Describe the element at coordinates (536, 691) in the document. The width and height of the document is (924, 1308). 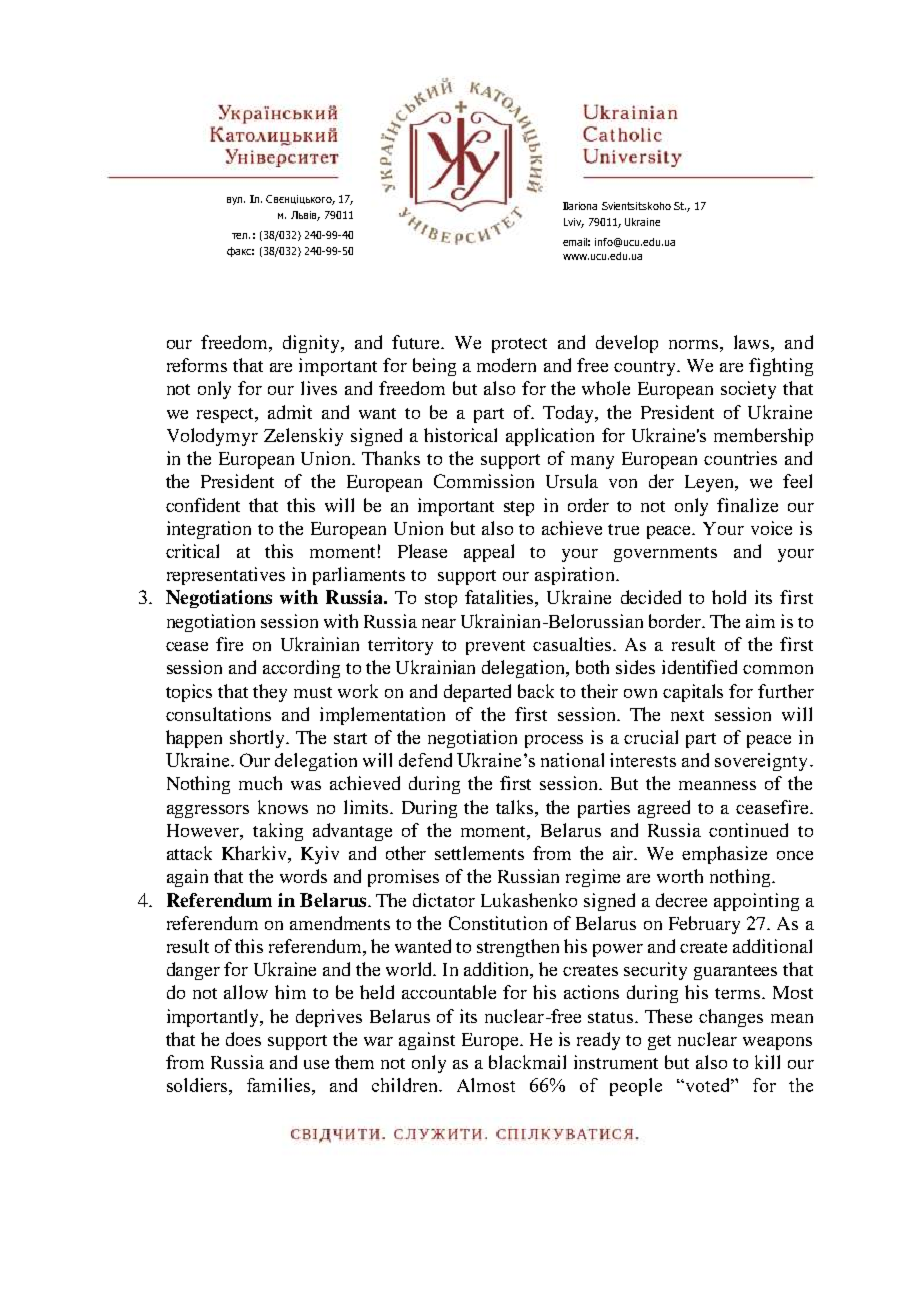
I see `back` at that location.
